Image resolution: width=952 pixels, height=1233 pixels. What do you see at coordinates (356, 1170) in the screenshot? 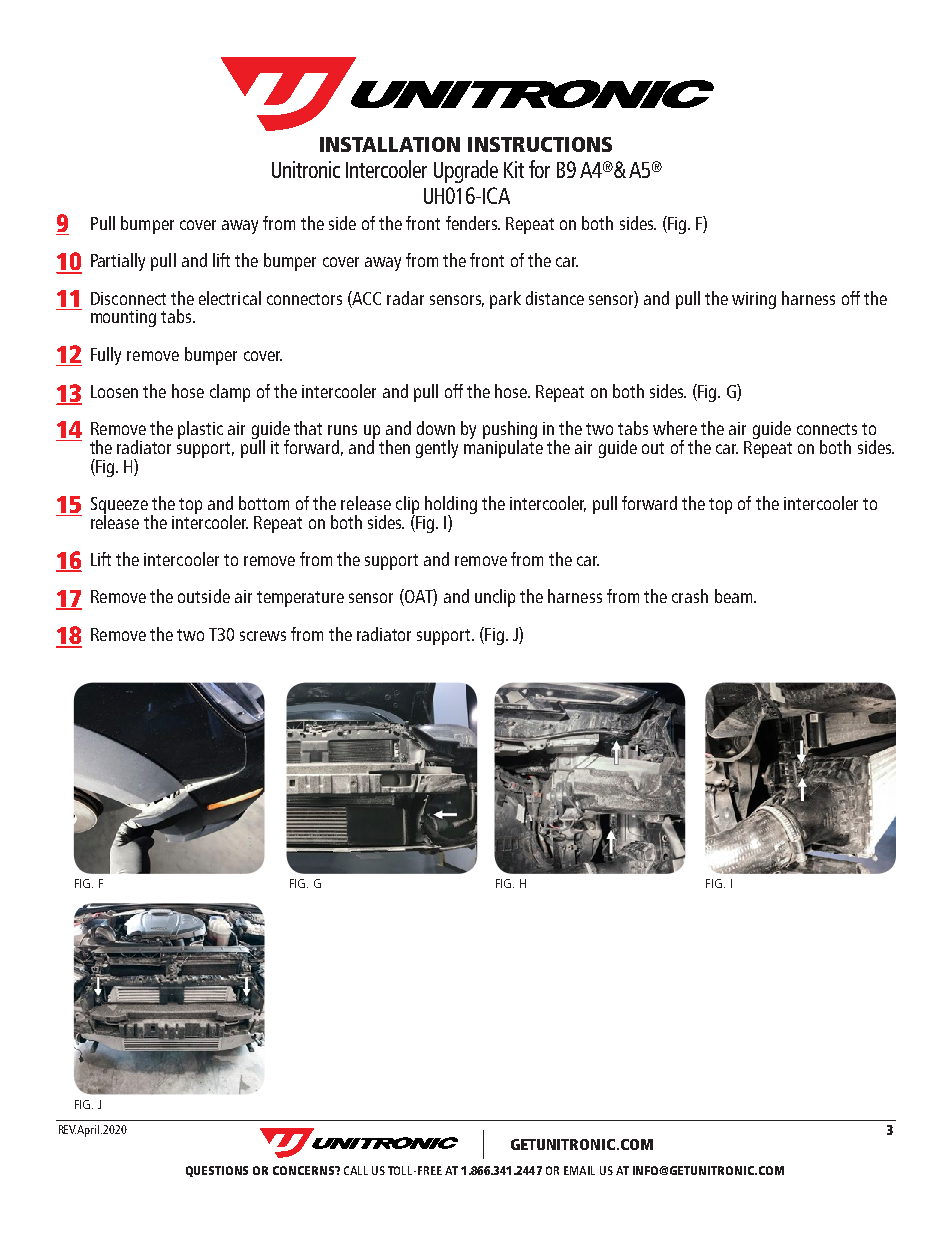
I see `CALL` at bounding box center [356, 1170].
